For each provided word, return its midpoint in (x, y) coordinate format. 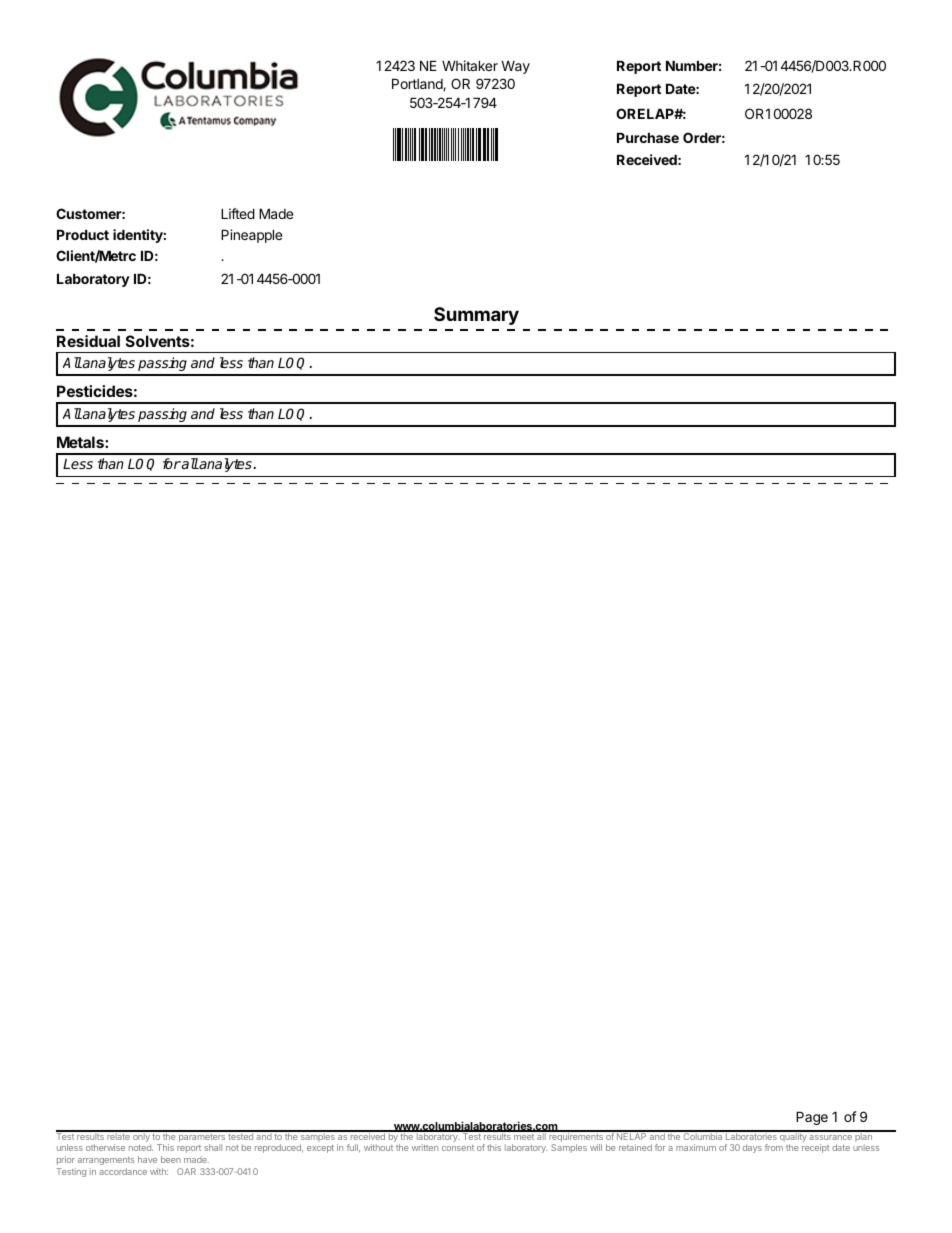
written (425, 1147)
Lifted (238, 213)
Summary (476, 316)
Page (812, 1118)
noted (141, 1147)
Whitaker (470, 65)
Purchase (648, 137)
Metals (81, 442)
